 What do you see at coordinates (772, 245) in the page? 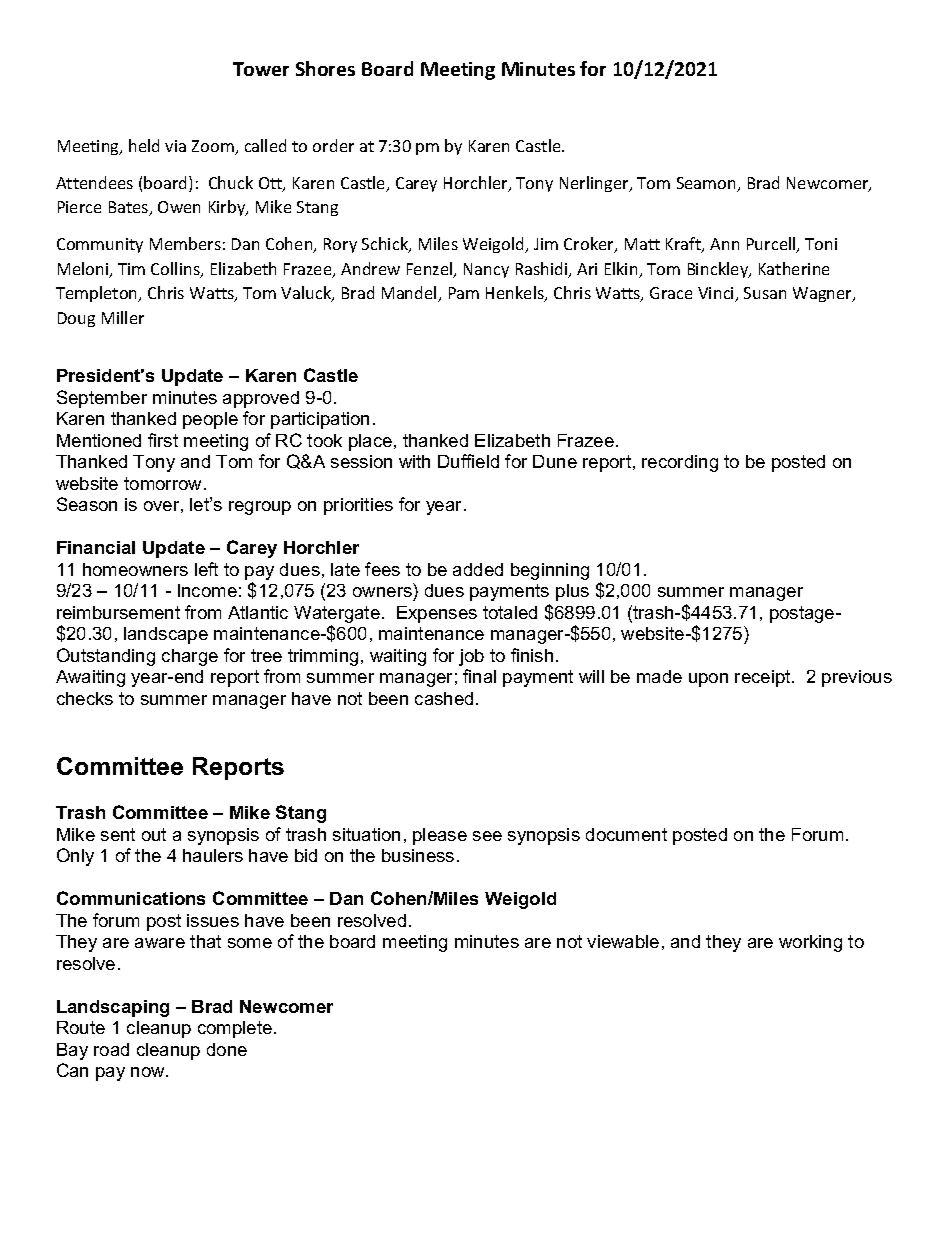
I see `Purcell` at bounding box center [772, 245].
